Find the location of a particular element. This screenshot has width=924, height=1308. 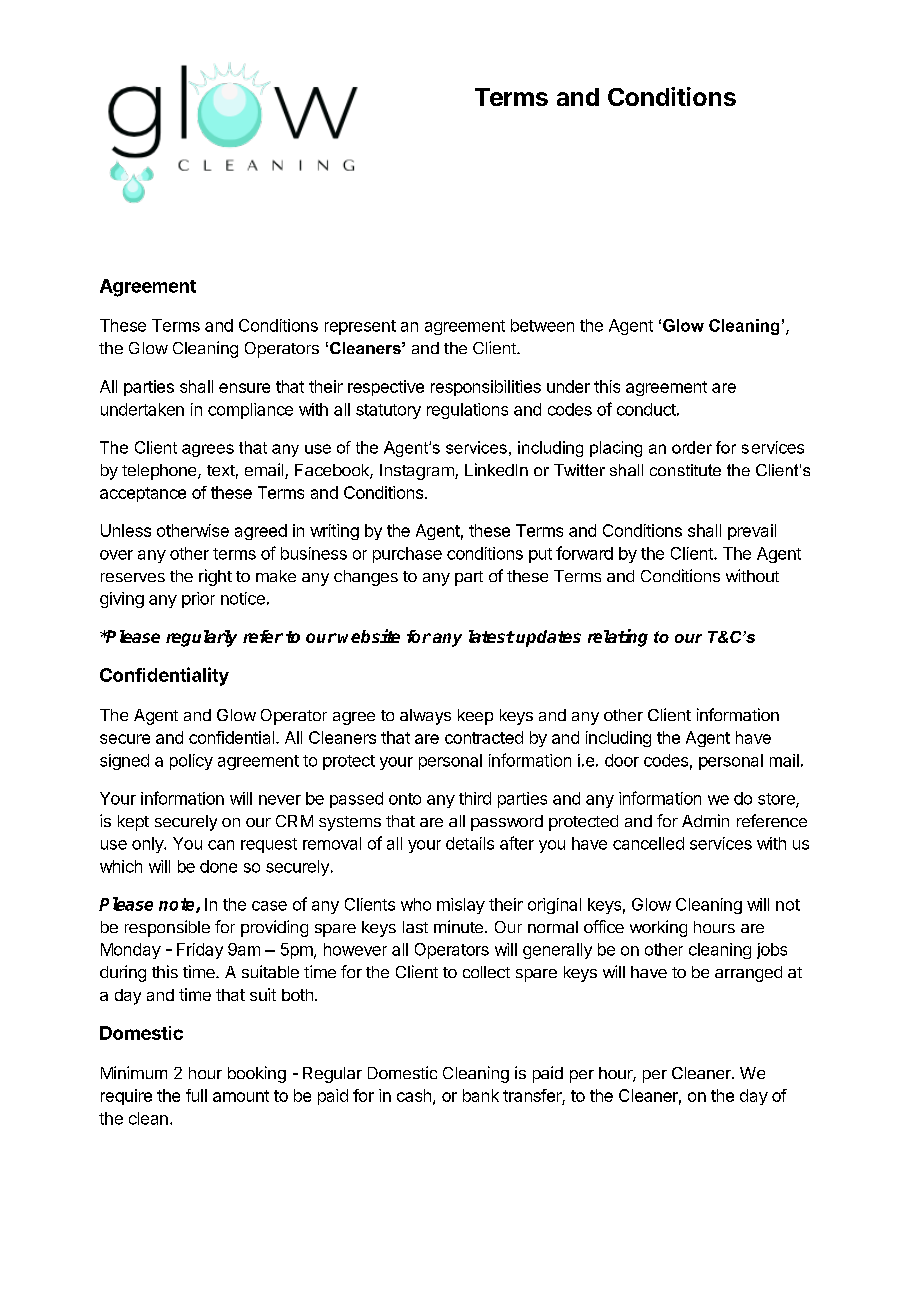

door is located at coordinates (622, 760).
